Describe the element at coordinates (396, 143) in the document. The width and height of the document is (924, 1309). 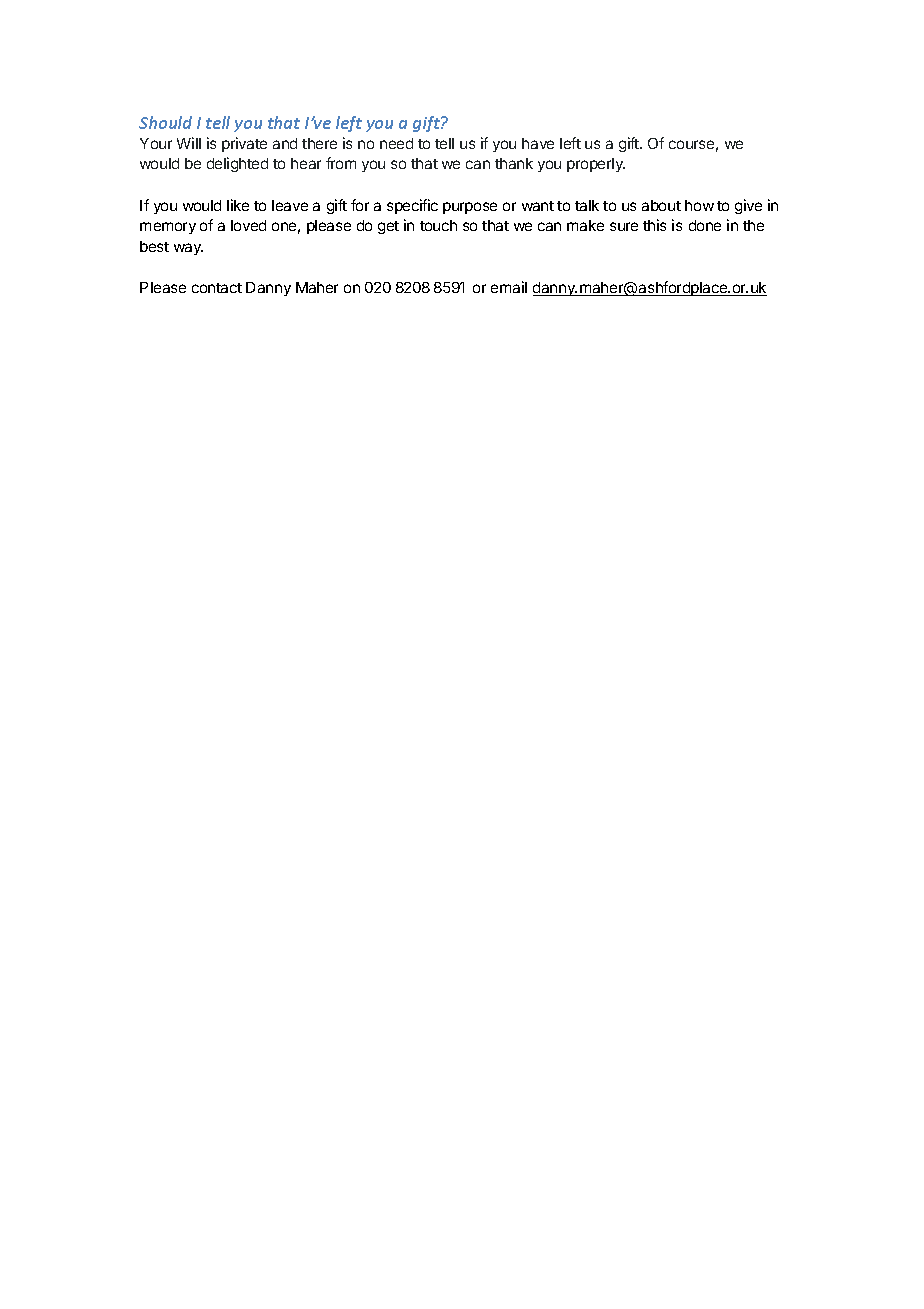
I see `need` at that location.
